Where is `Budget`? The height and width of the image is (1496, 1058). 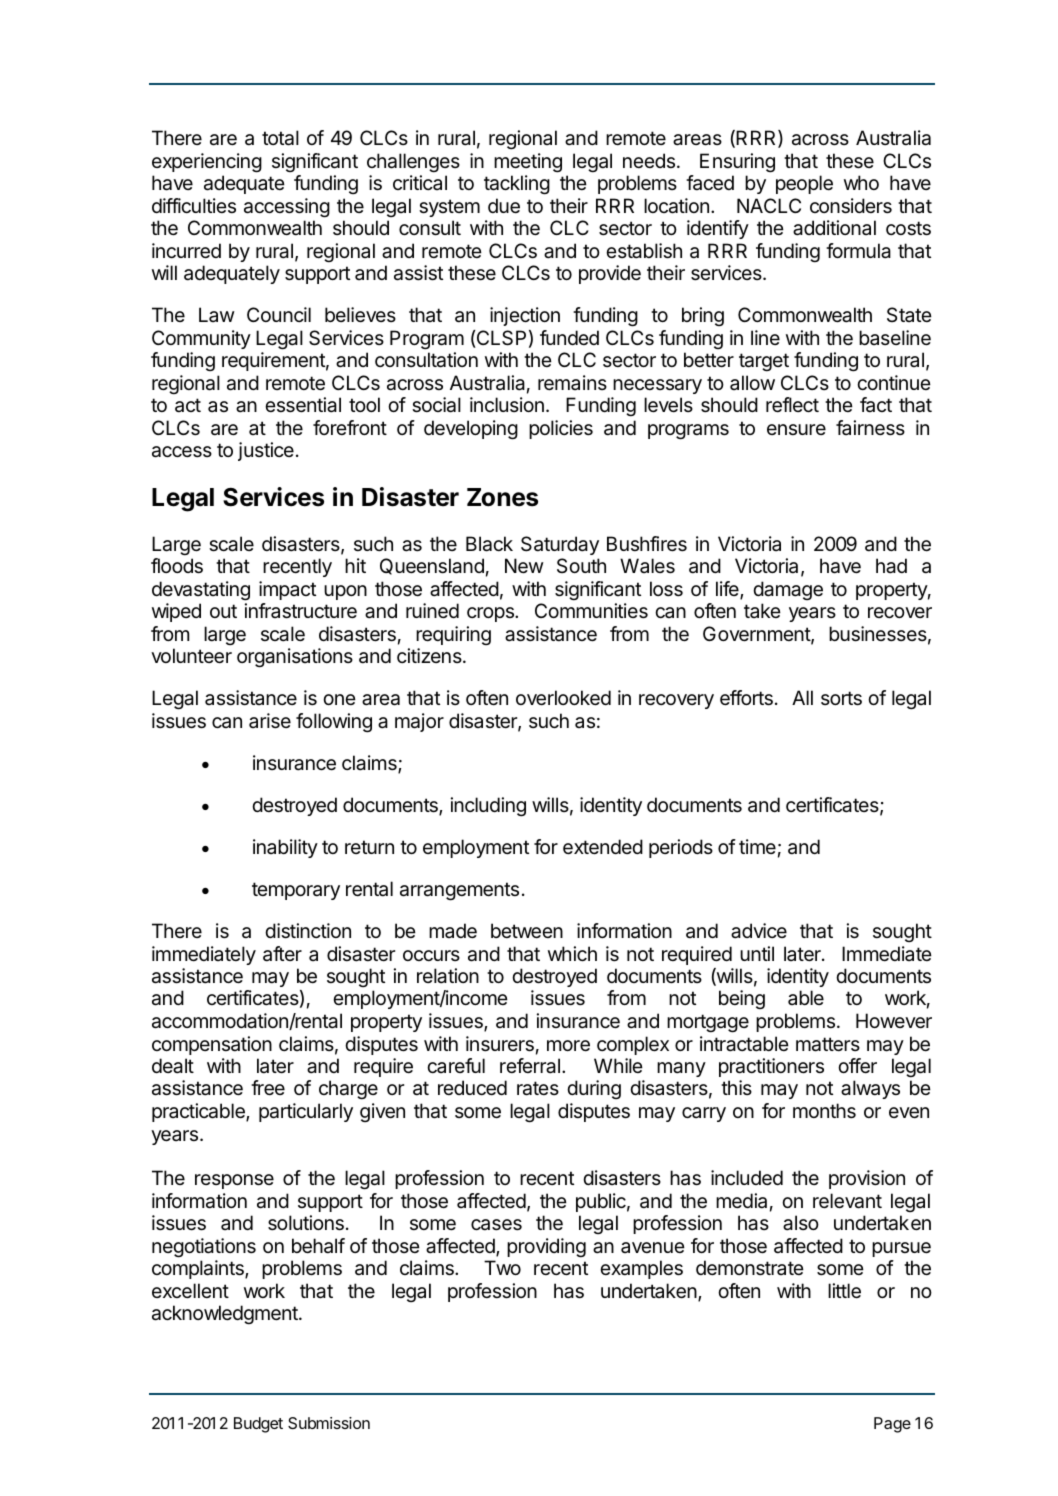 Budget is located at coordinates (258, 1425).
